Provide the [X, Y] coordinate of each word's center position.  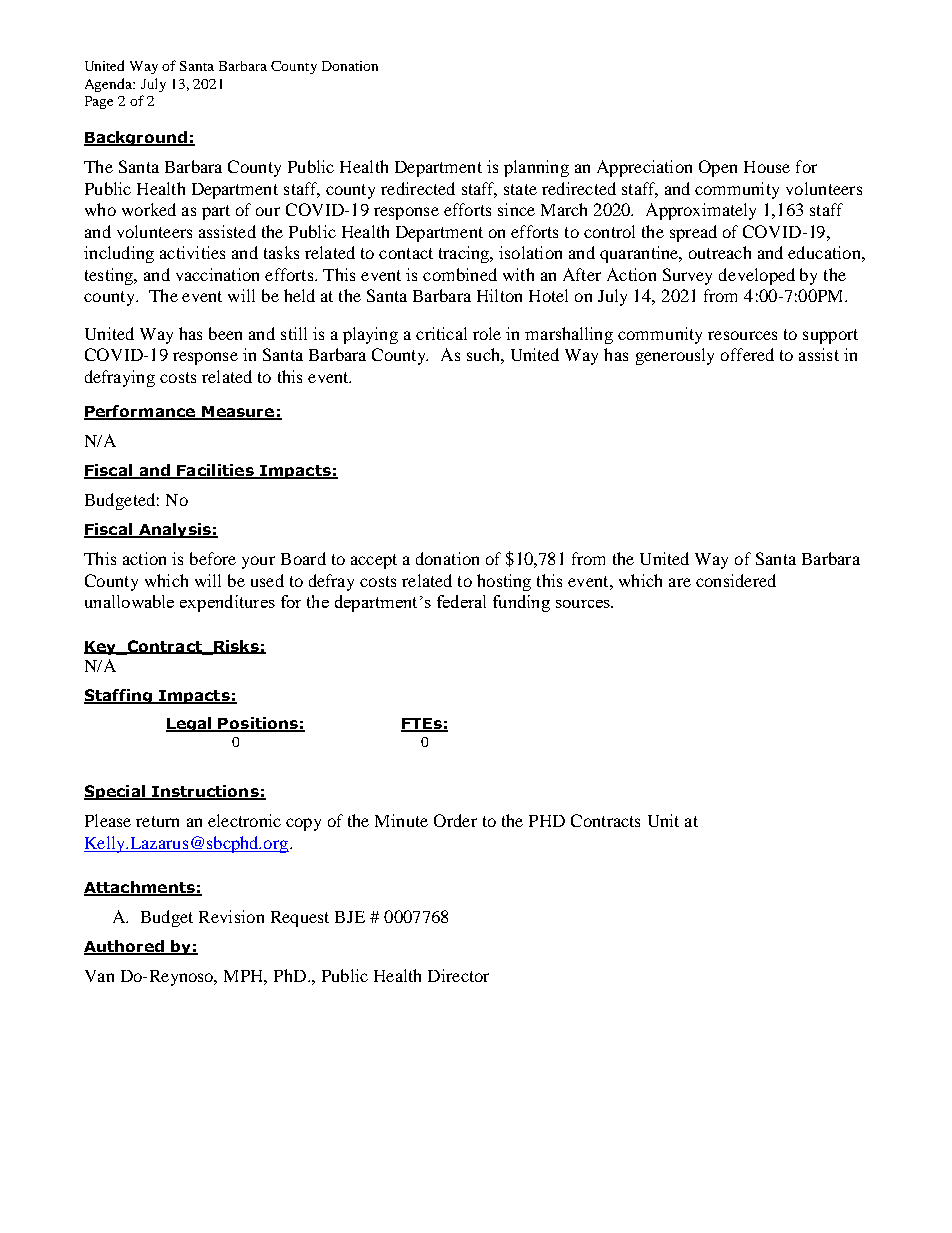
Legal [190, 724]
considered [736, 580]
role [487, 333]
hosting [504, 582]
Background [136, 138]
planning [536, 168]
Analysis [175, 530]
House [767, 167]
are [680, 582]
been [225, 333]
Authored [125, 947]
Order [455, 820]
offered [747, 354]
